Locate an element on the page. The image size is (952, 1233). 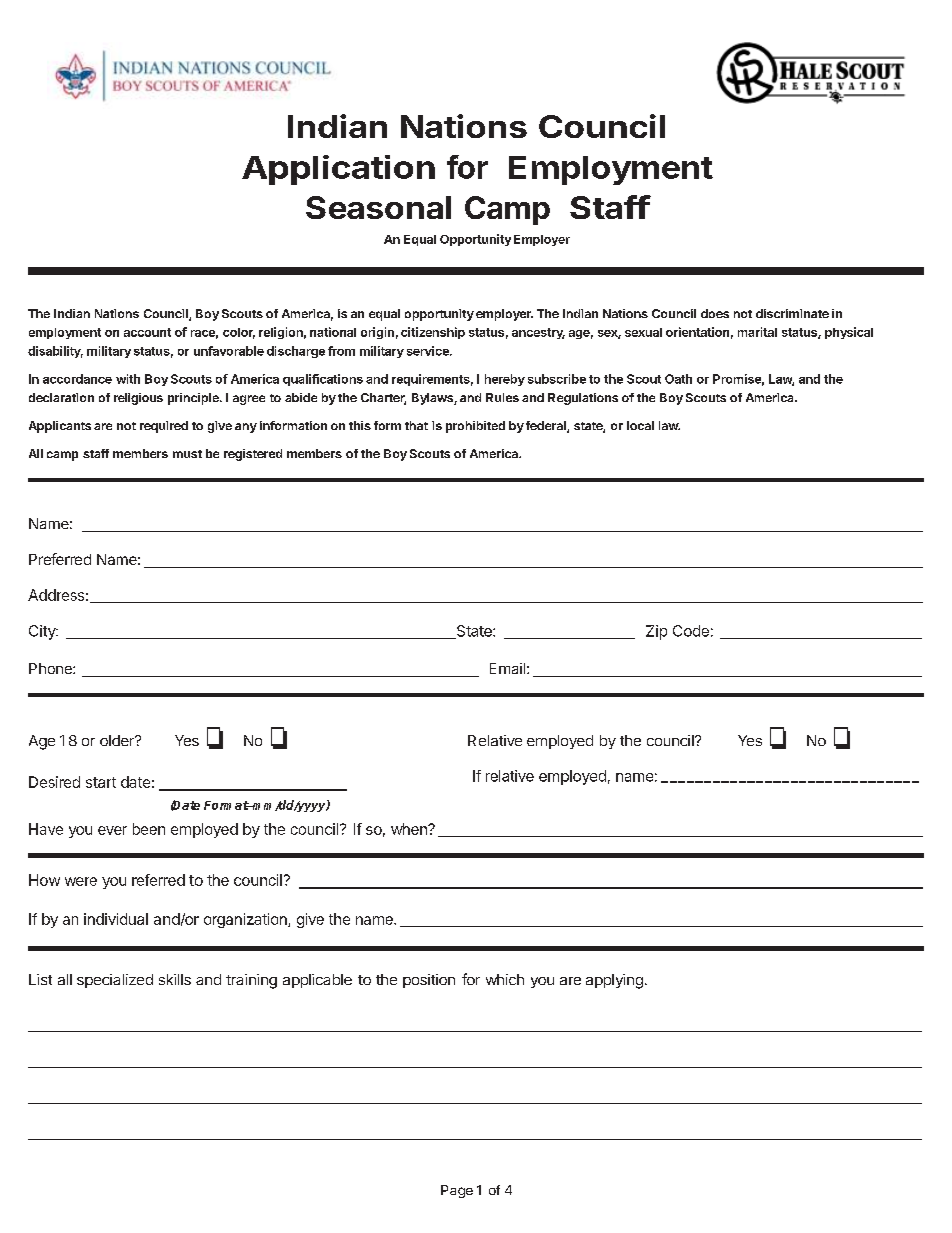
applying is located at coordinates (614, 981).
